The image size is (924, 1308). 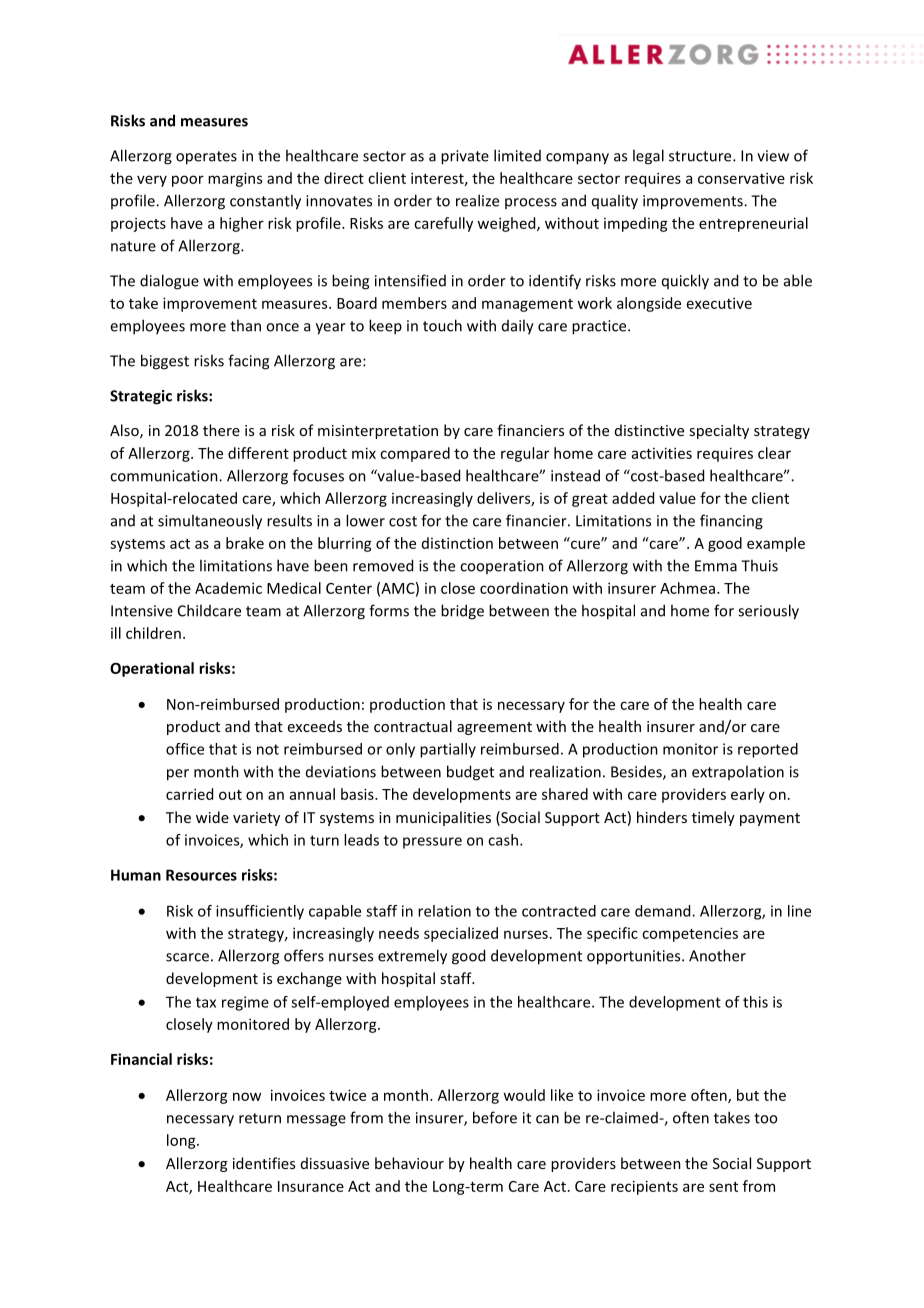 What do you see at coordinates (690, 934) in the document?
I see `competencies` at bounding box center [690, 934].
